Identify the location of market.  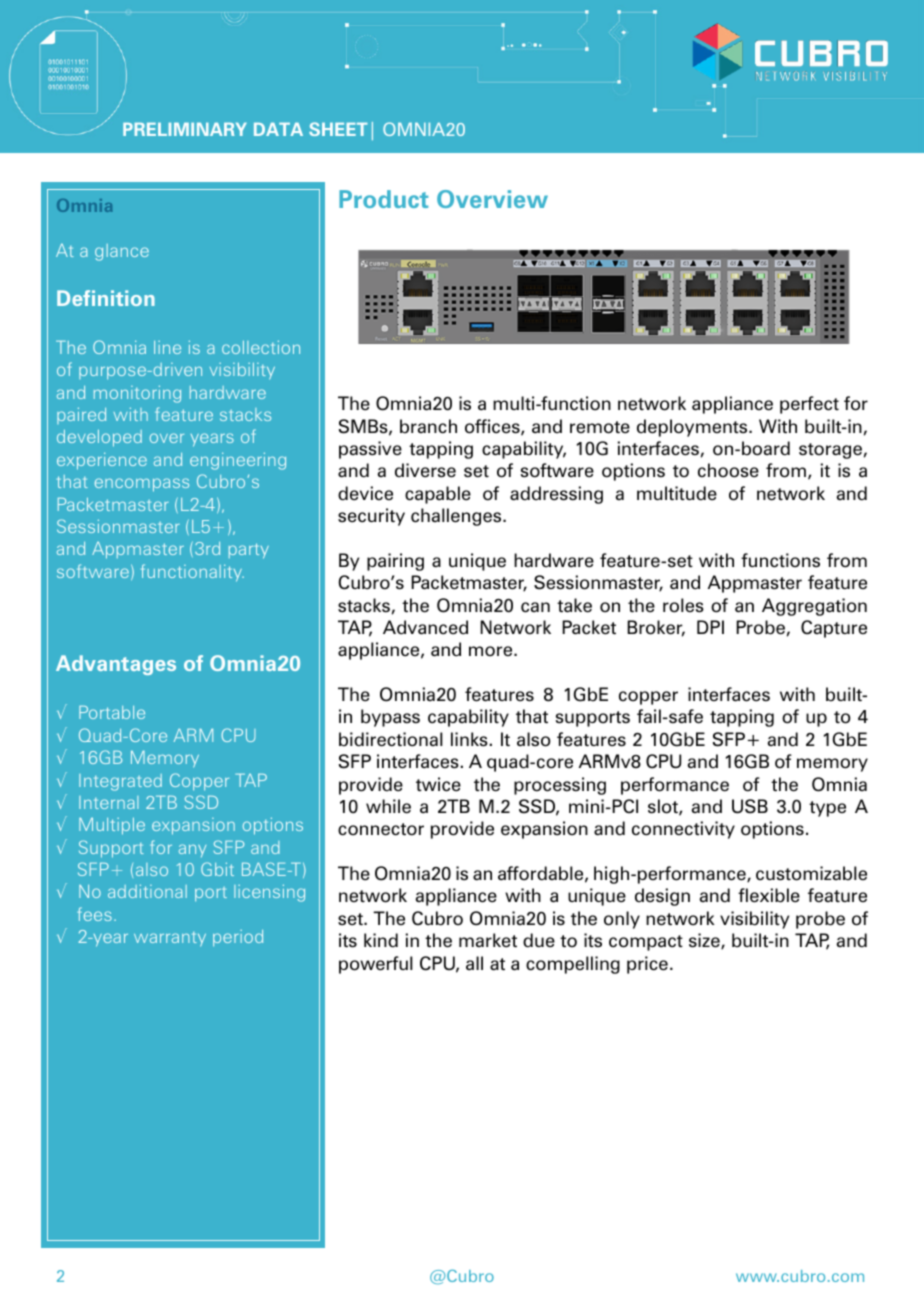
(488, 940).
